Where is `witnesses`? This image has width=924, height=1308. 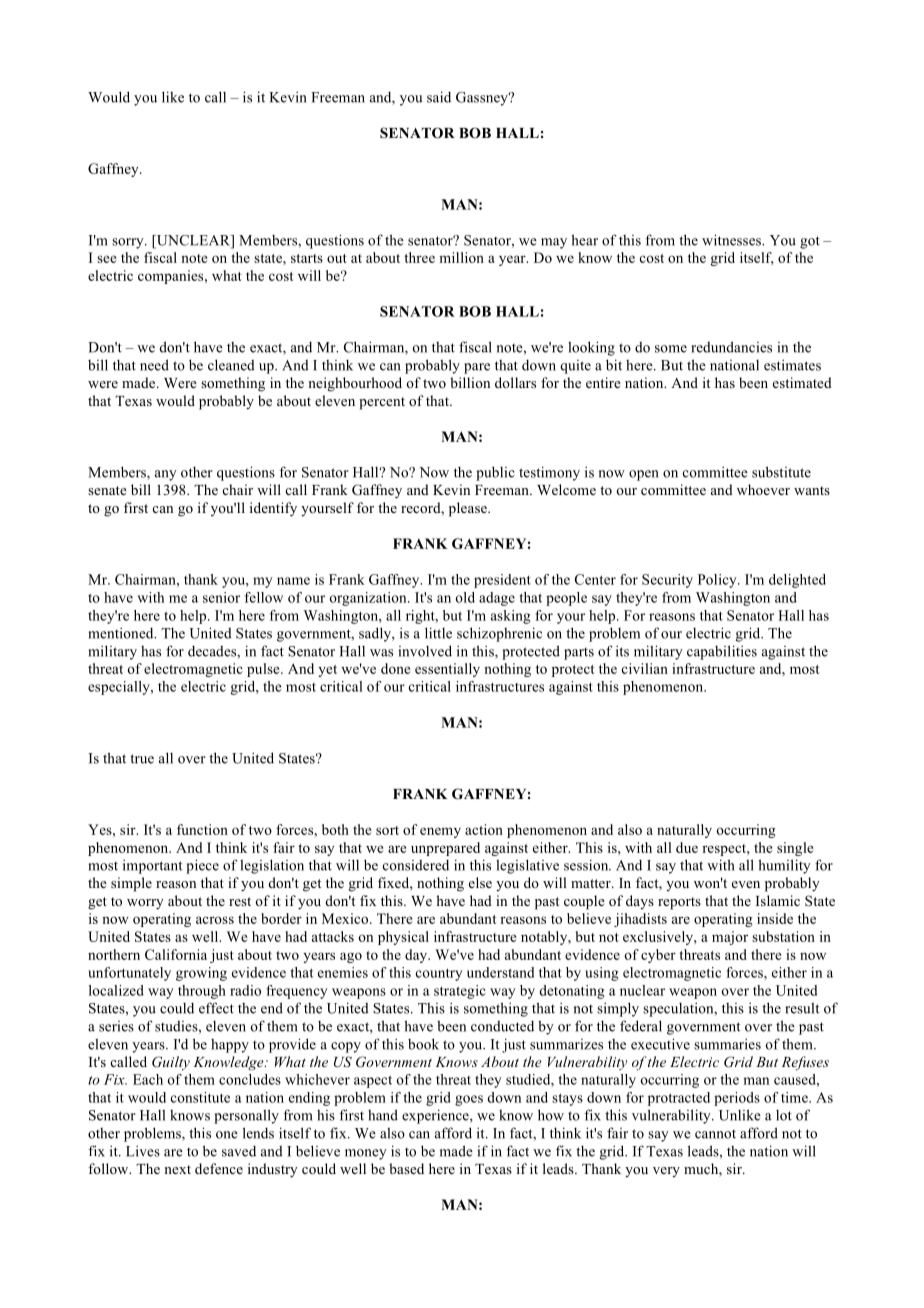 witnesses is located at coordinates (732, 240).
